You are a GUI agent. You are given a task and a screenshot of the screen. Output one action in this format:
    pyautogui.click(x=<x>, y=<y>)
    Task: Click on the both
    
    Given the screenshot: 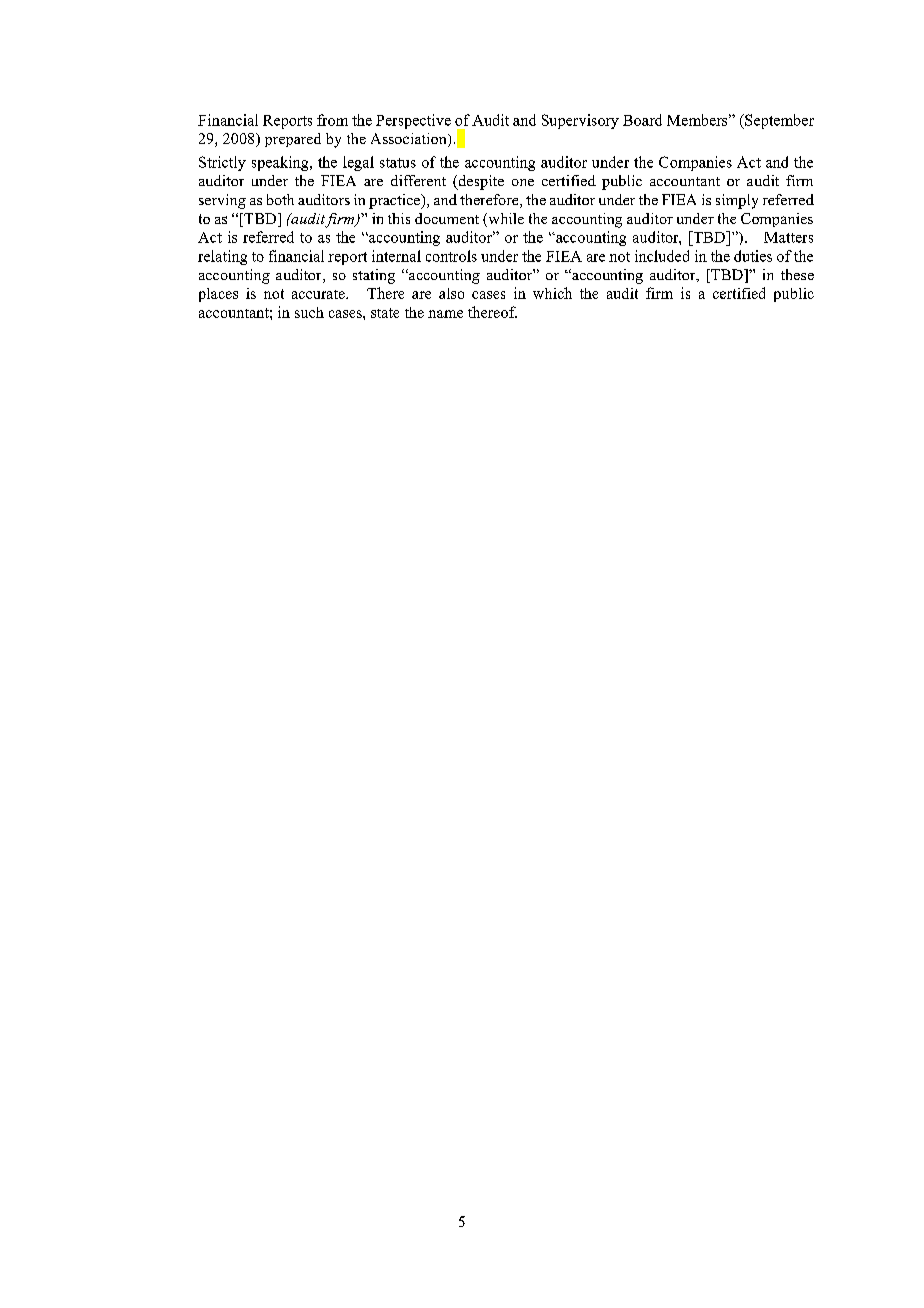 What is the action you would take?
    pyautogui.click(x=280, y=199)
